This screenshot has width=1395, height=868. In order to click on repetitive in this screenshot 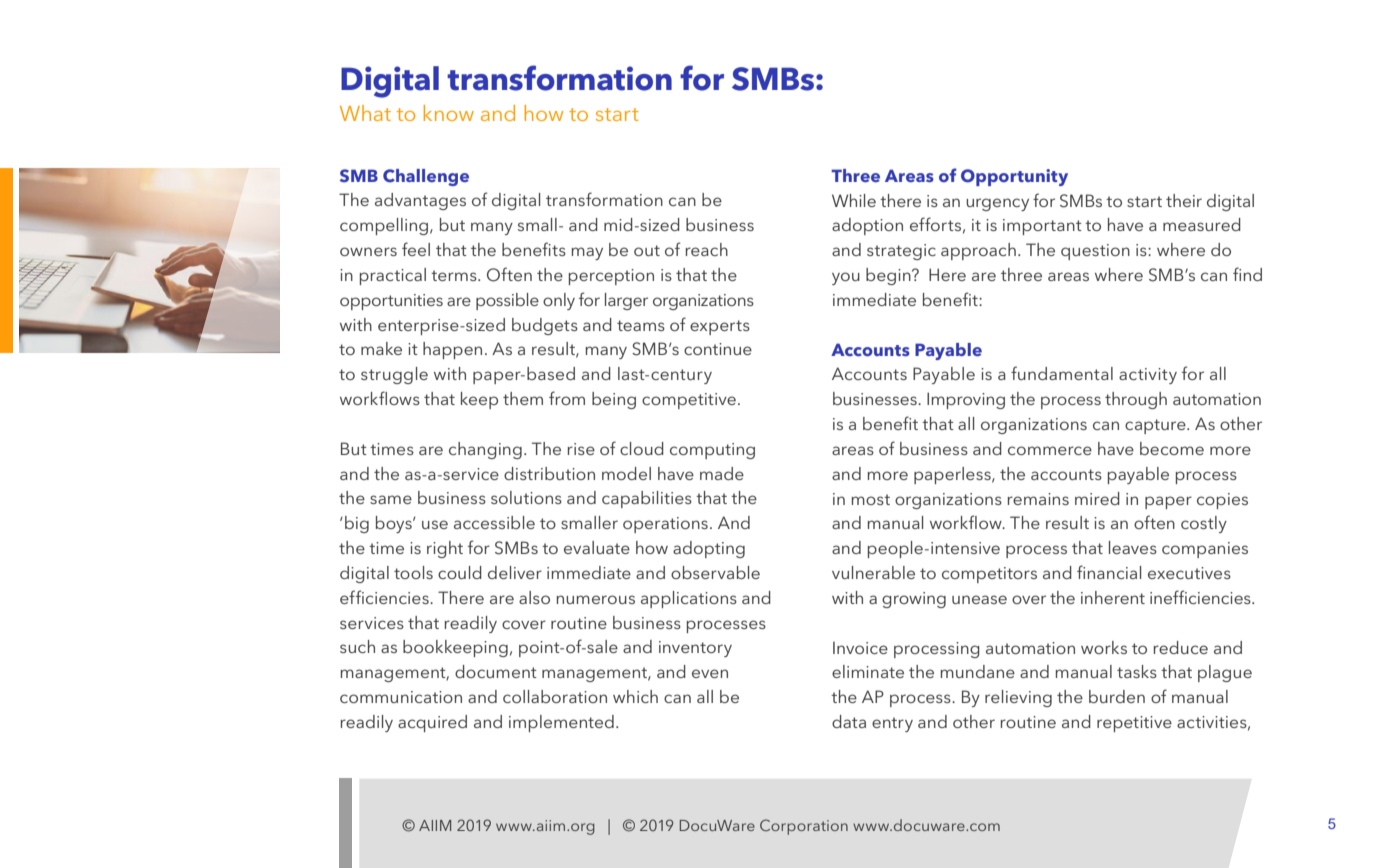, I will do `click(1134, 724)`.
